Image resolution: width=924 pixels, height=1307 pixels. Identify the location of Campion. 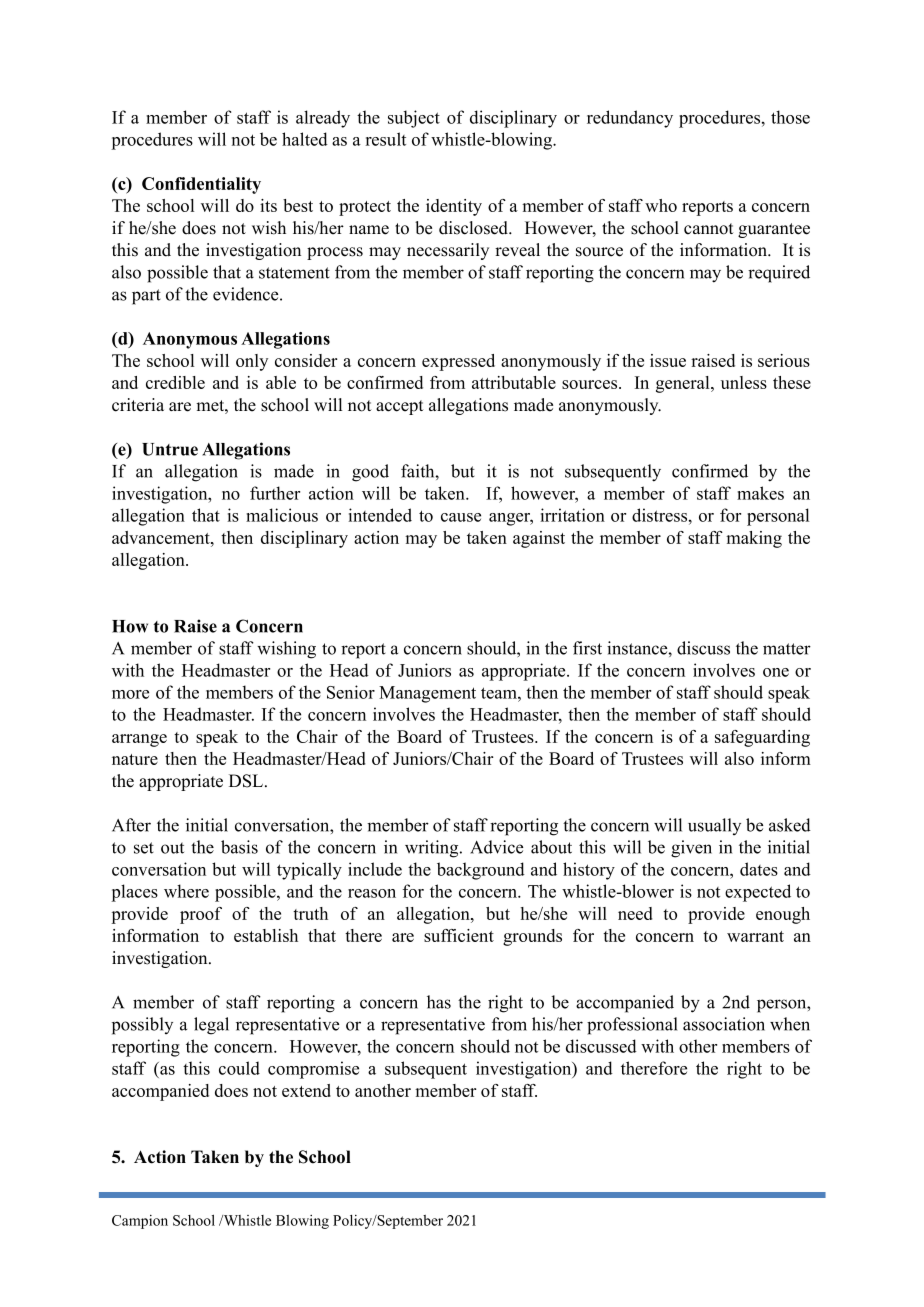
(140, 1222).
